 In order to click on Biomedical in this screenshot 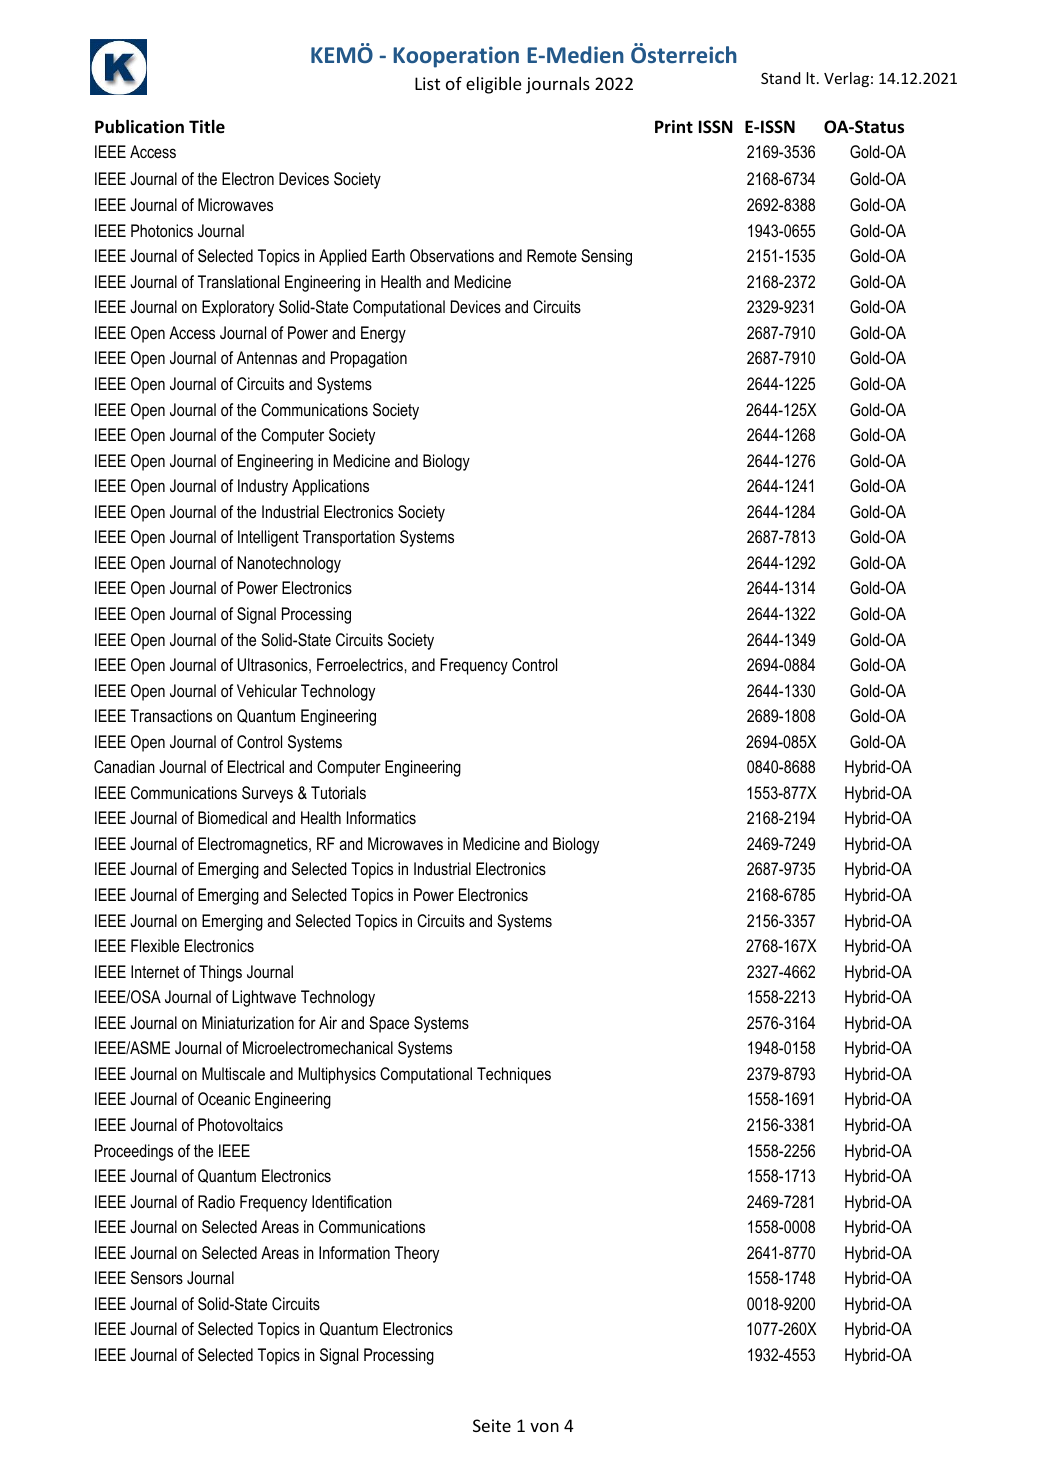, I will do `click(232, 817)`.
